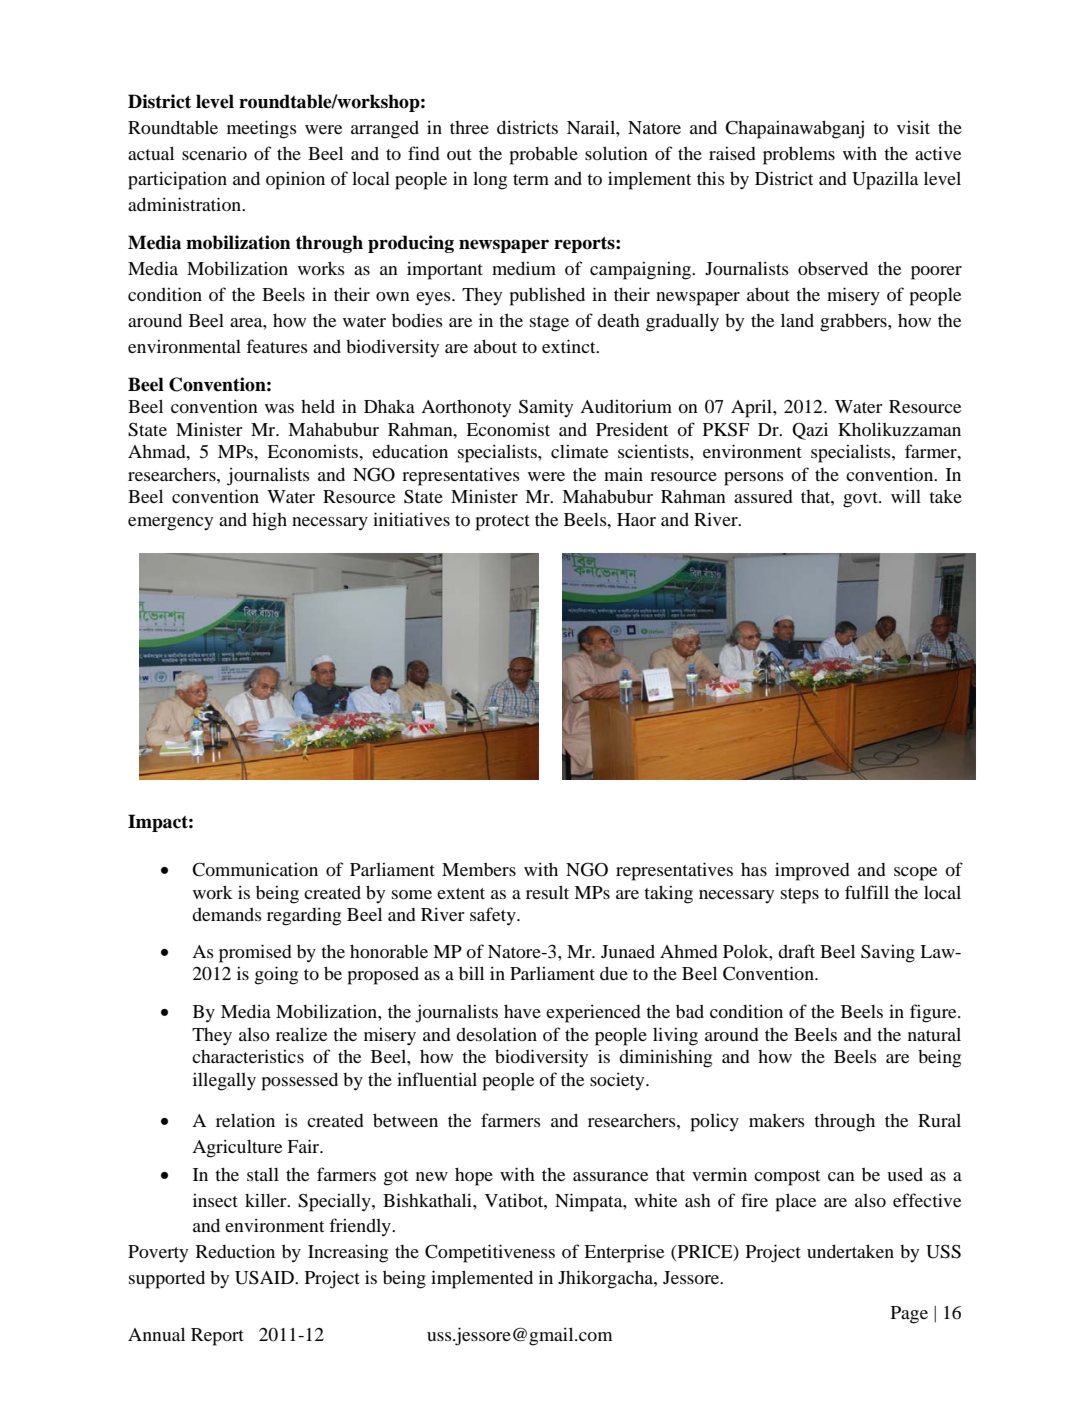 The height and width of the document is (1410, 1090). What do you see at coordinates (490, 1253) in the document?
I see `Competitiveness` at bounding box center [490, 1253].
